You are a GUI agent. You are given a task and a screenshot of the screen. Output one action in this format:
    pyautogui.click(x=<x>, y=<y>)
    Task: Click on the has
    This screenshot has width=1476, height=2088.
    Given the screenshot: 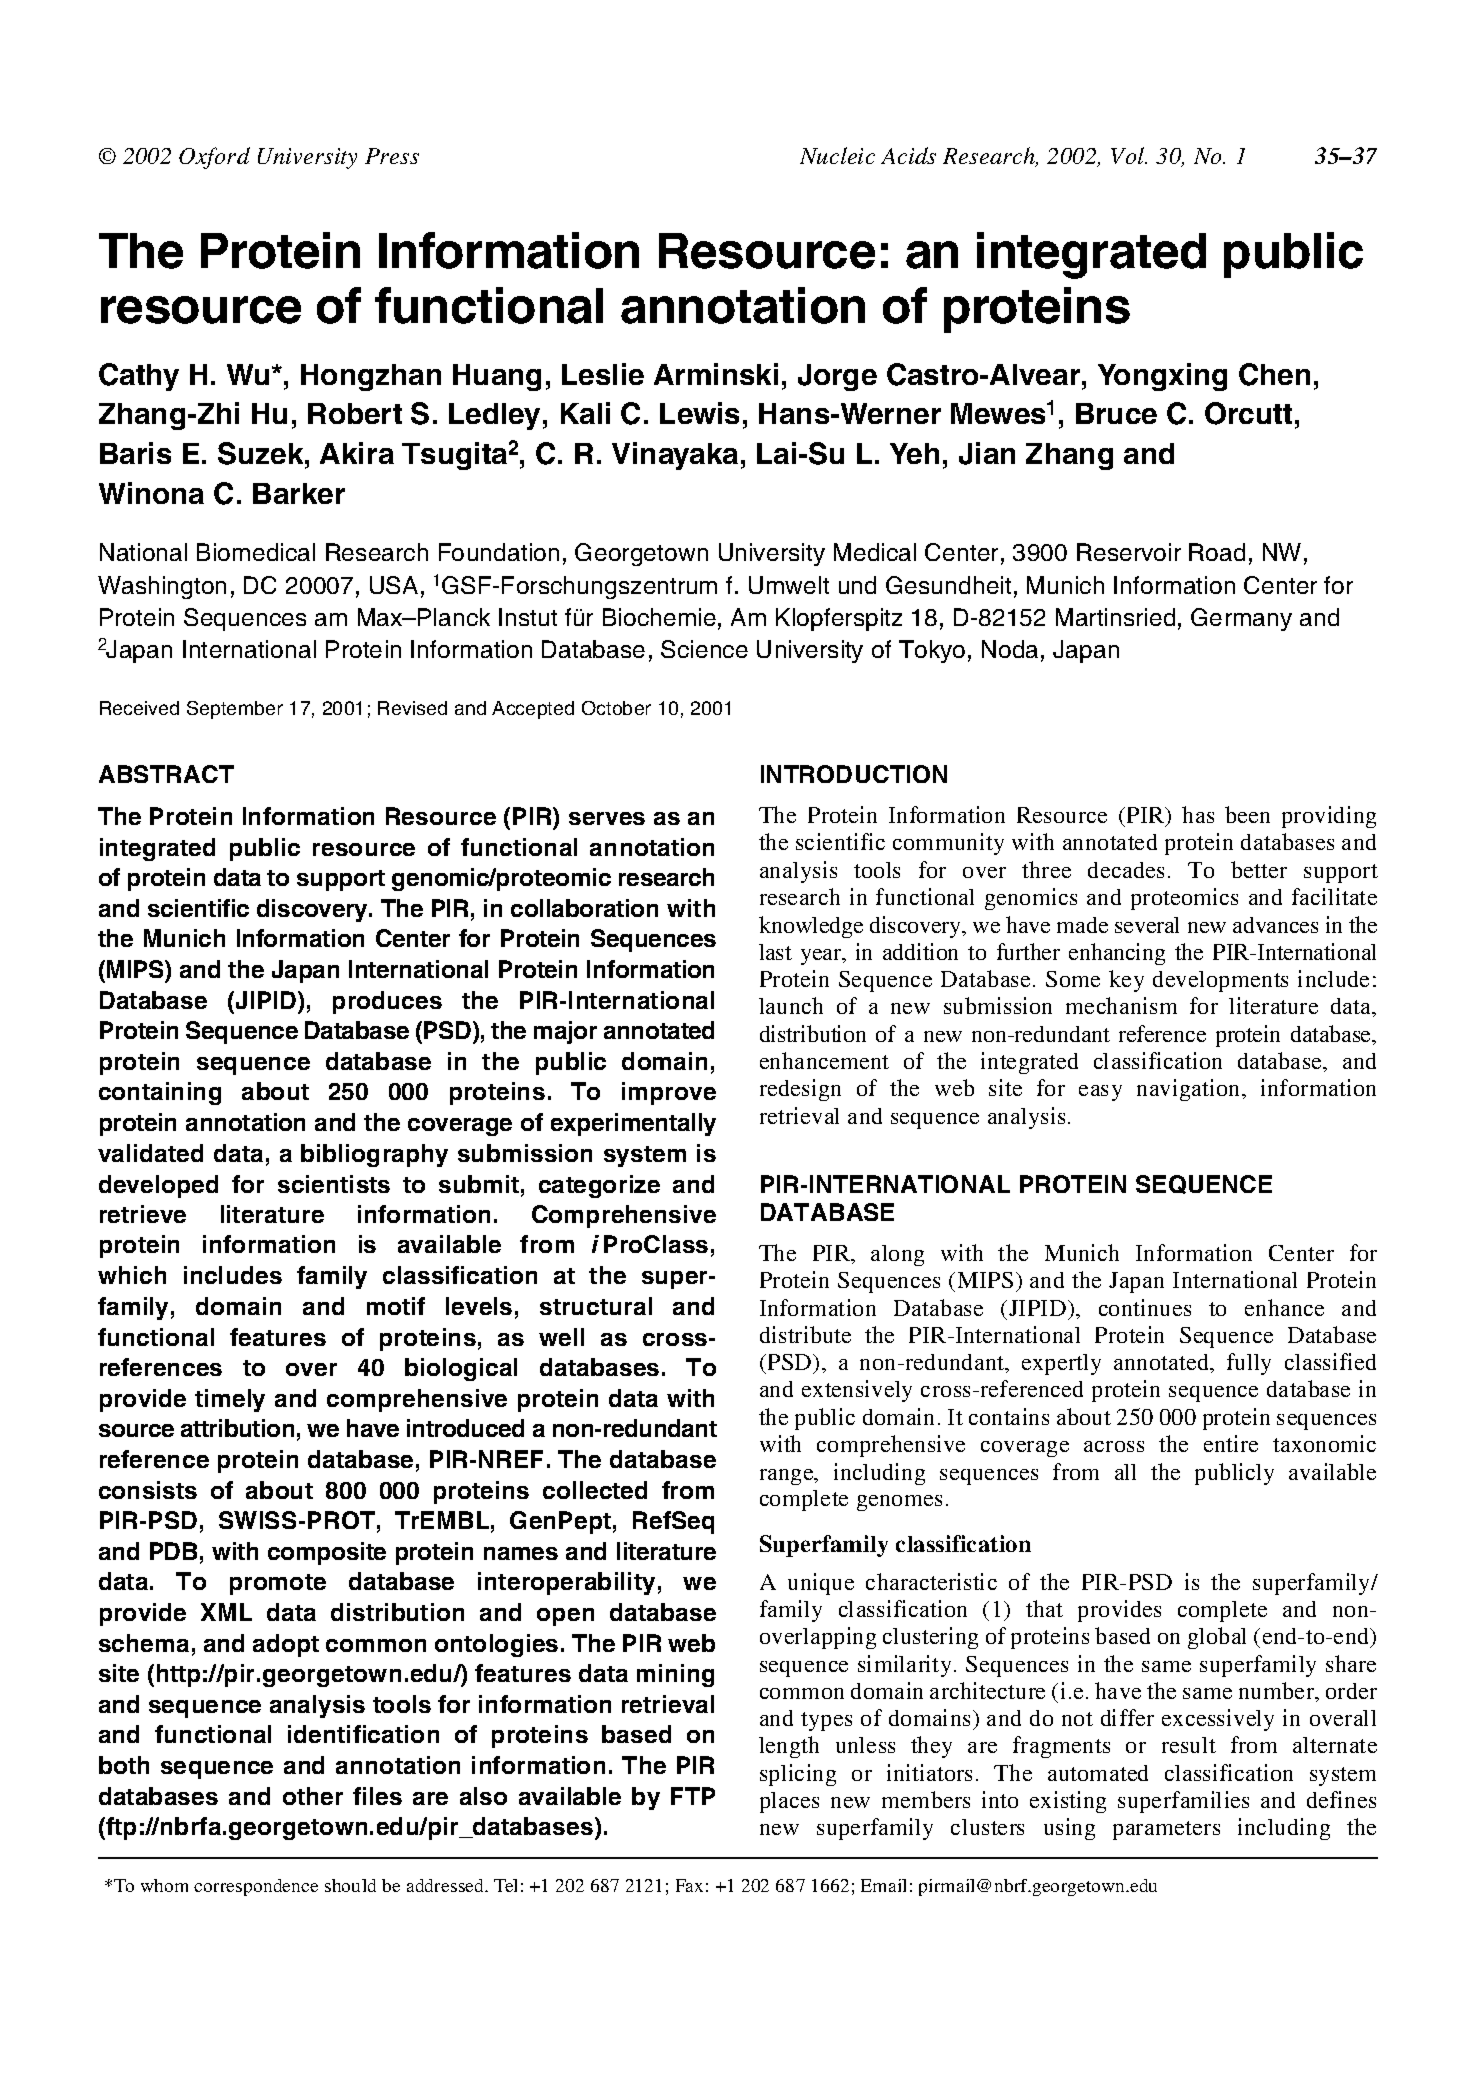 What is the action you would take?
    pyautogui.click(x=1198, y=814)
